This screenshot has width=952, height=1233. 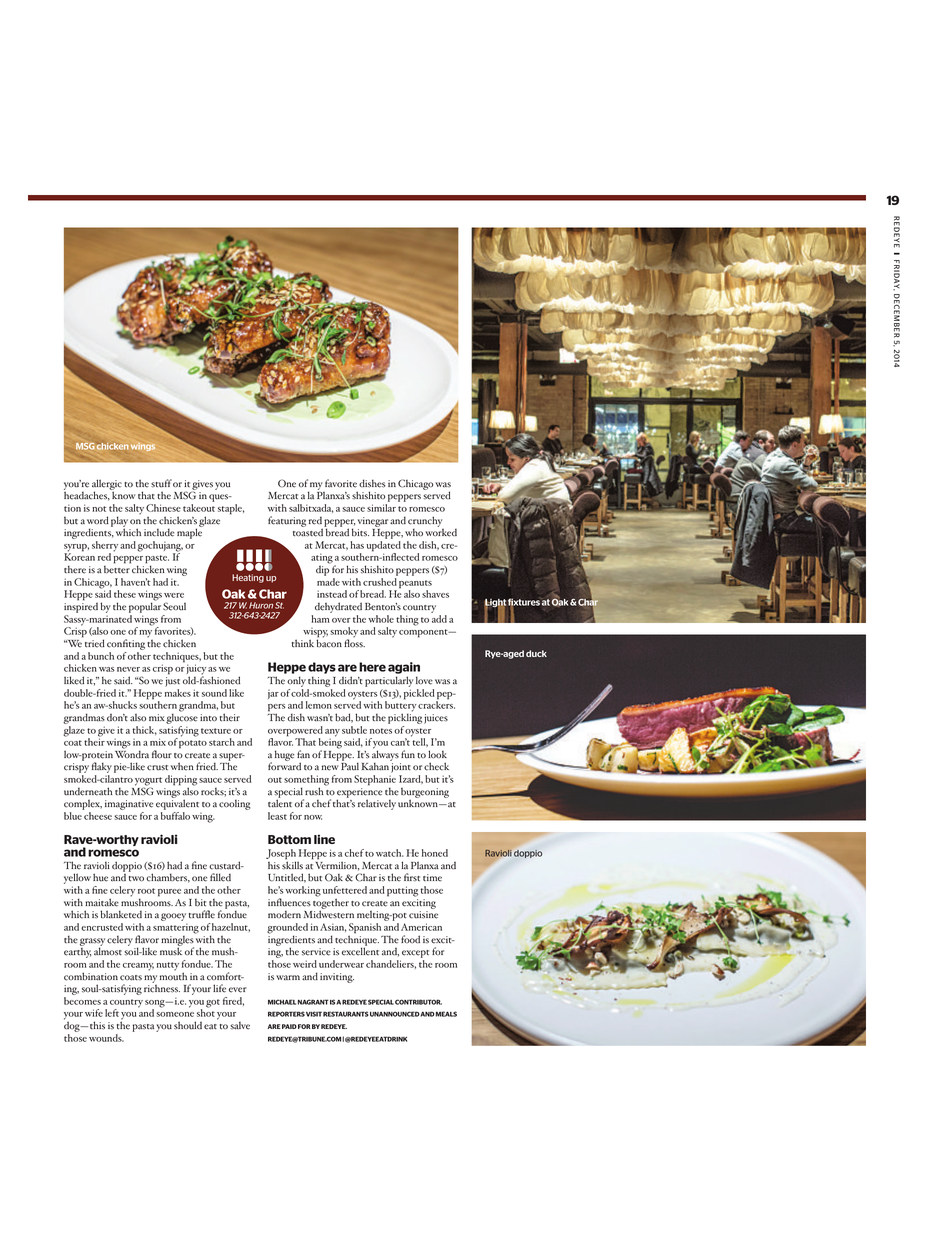 I want to click on left, so click(x=112, y=1013).
